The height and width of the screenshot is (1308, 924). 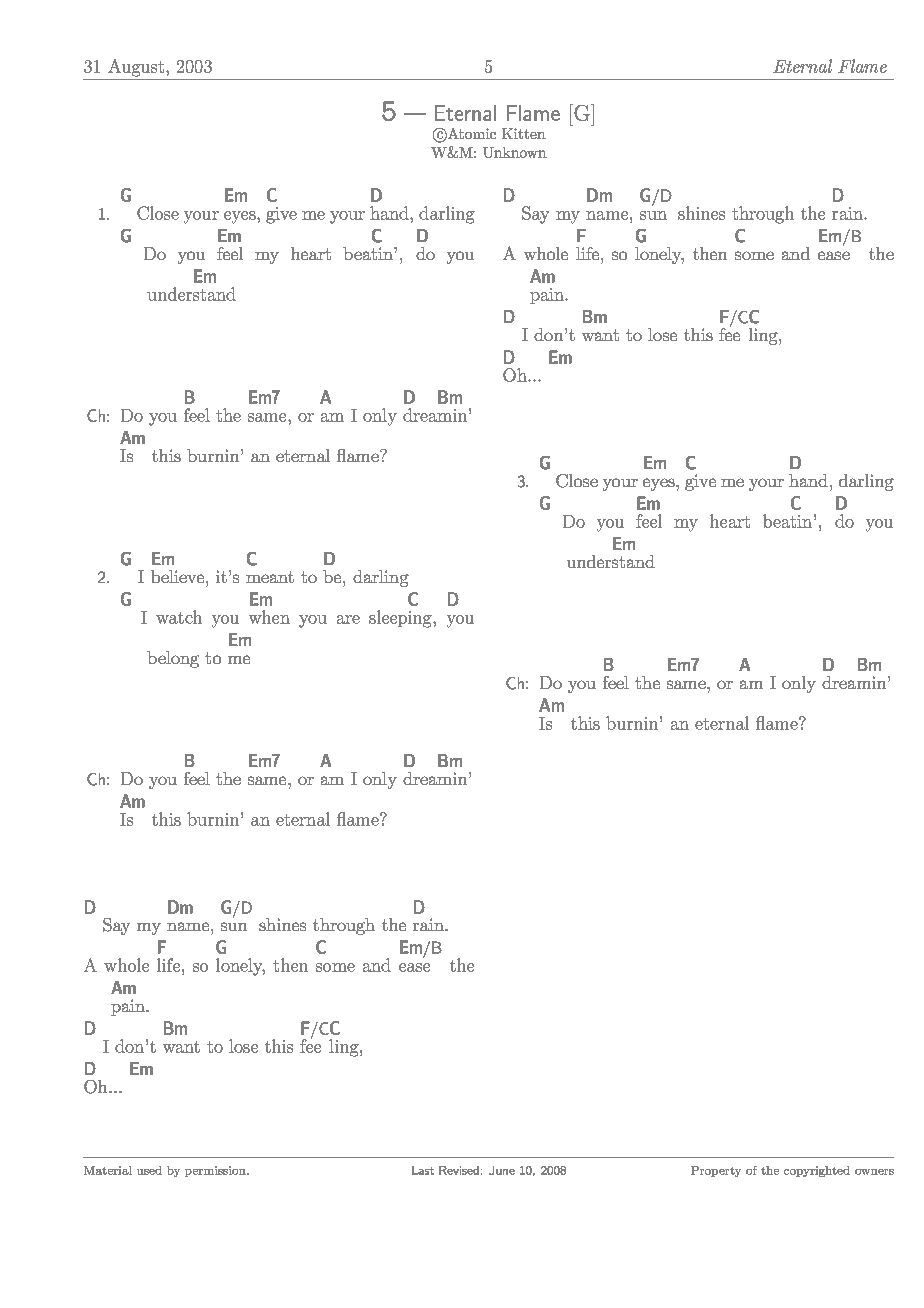 What do you see at coordinates (459, 1170) in the screenshot?
I see `Revised` at bounding box center [459, 1170].
